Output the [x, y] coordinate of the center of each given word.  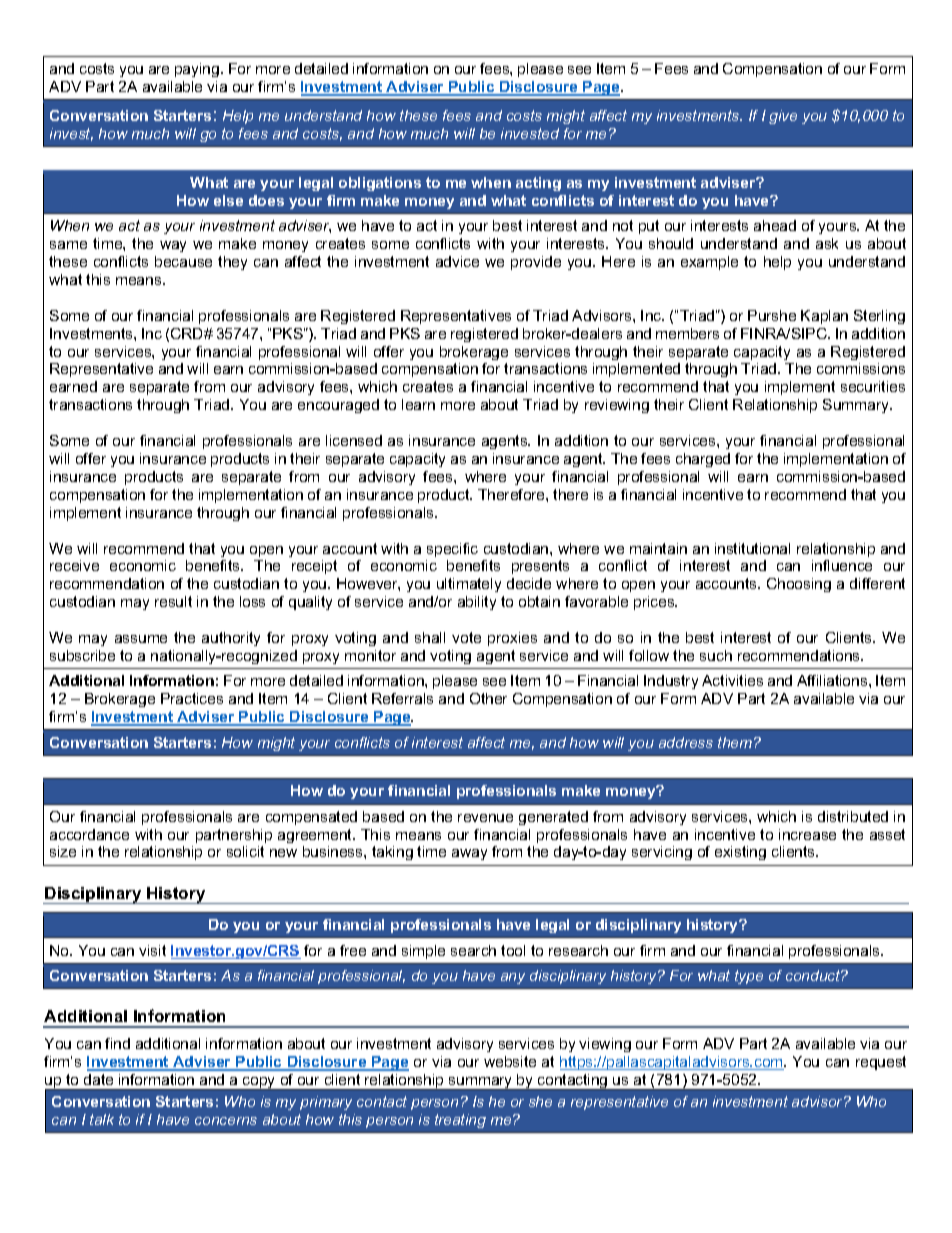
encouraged [338, 406]
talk [102, 1119]
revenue [485, 818]
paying [198, 70]
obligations [380, 184]
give [783, 117]
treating [460, 1121]
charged [703, 460]
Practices [192, 698]
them [736, 742]
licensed [354, 440]
